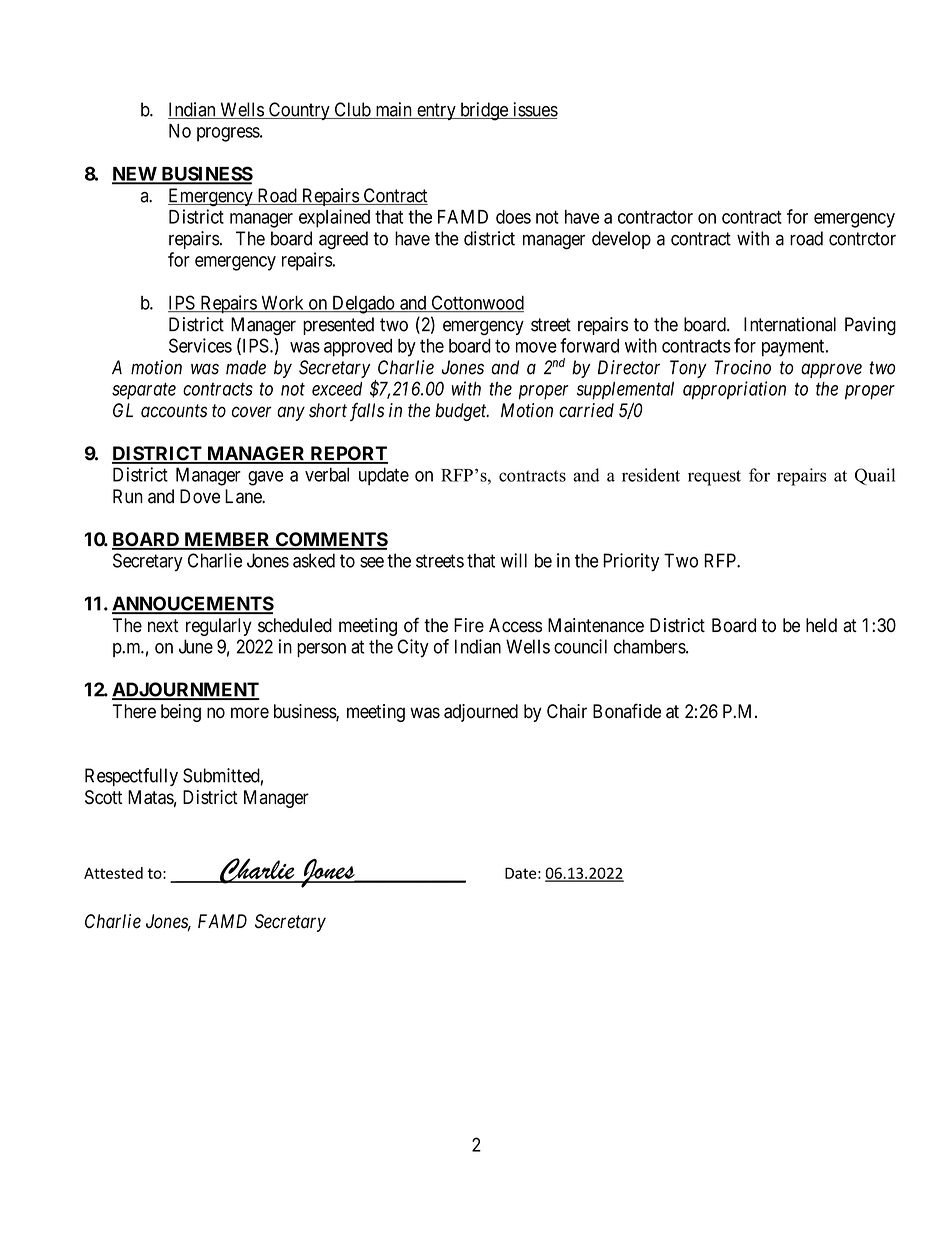 The height and width of the screenshot is (1233, 952). Describe the element at coordinates (200, 345) in the screenshot. I see `Services` at that location.
